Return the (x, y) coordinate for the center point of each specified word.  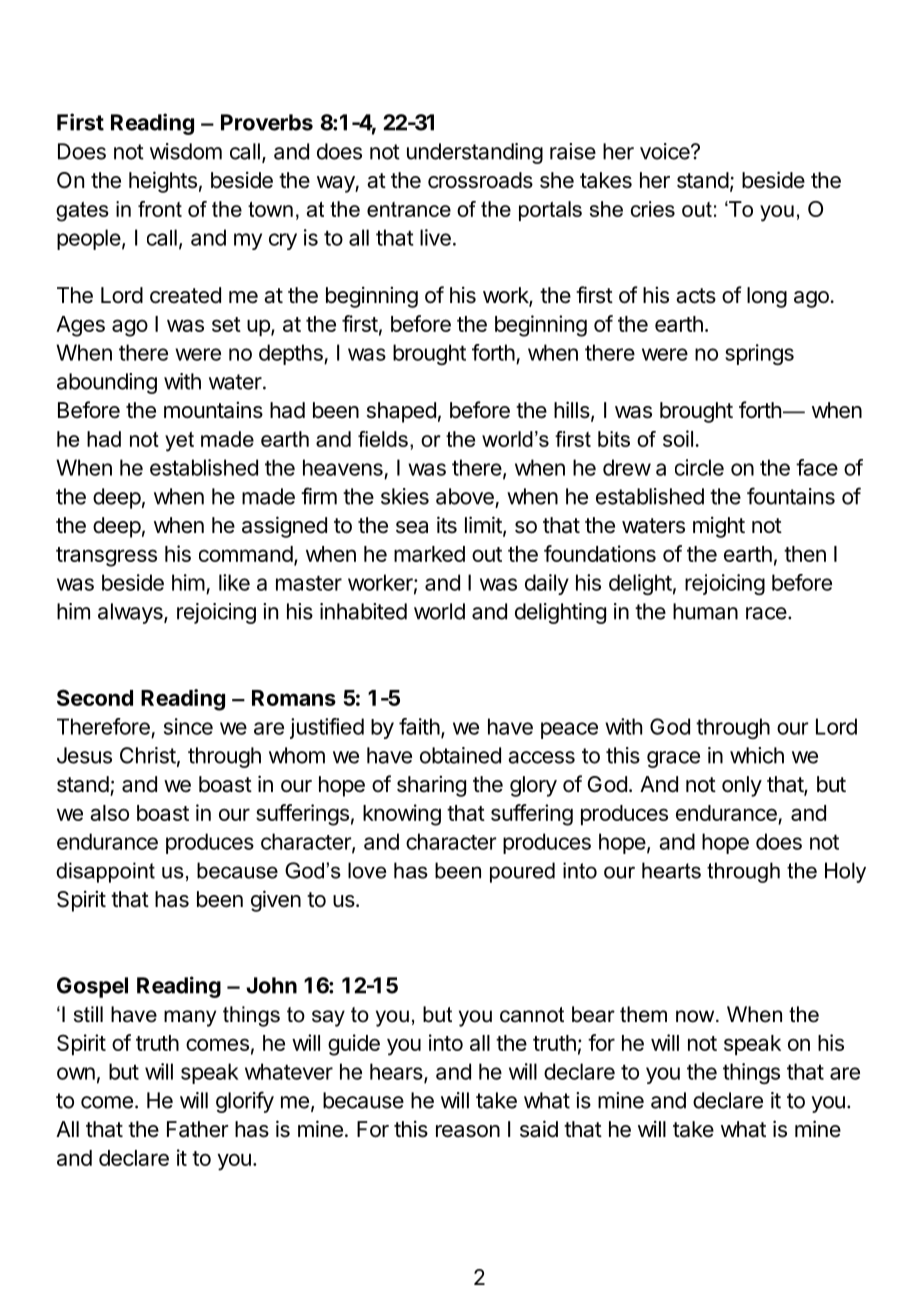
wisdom (186, 151)
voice (666, 151)
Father (197, 1129)
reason (468, 1131)
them (643, 1014)
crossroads (480, 180)
